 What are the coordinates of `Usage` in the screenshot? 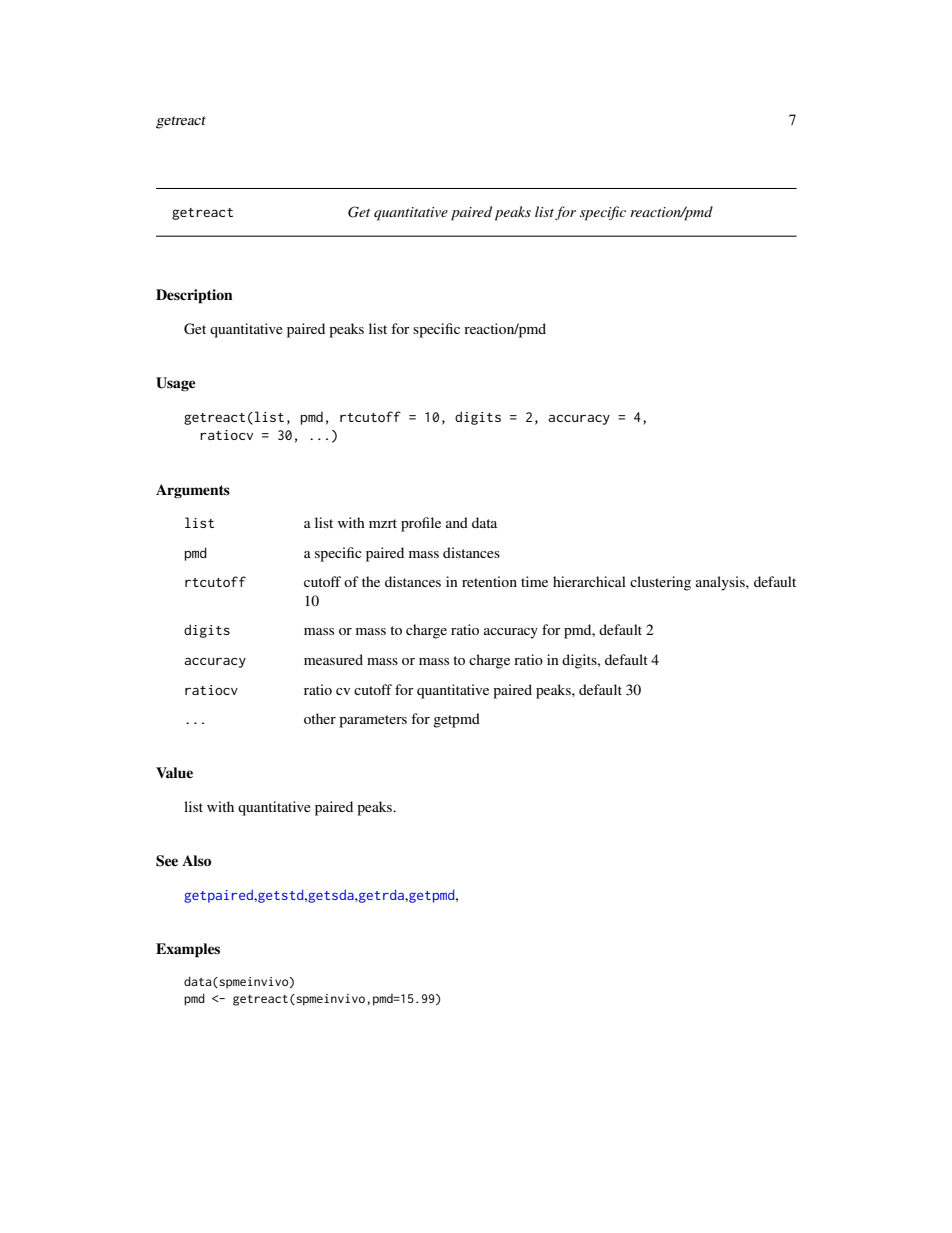 It's located at (176, 384).
